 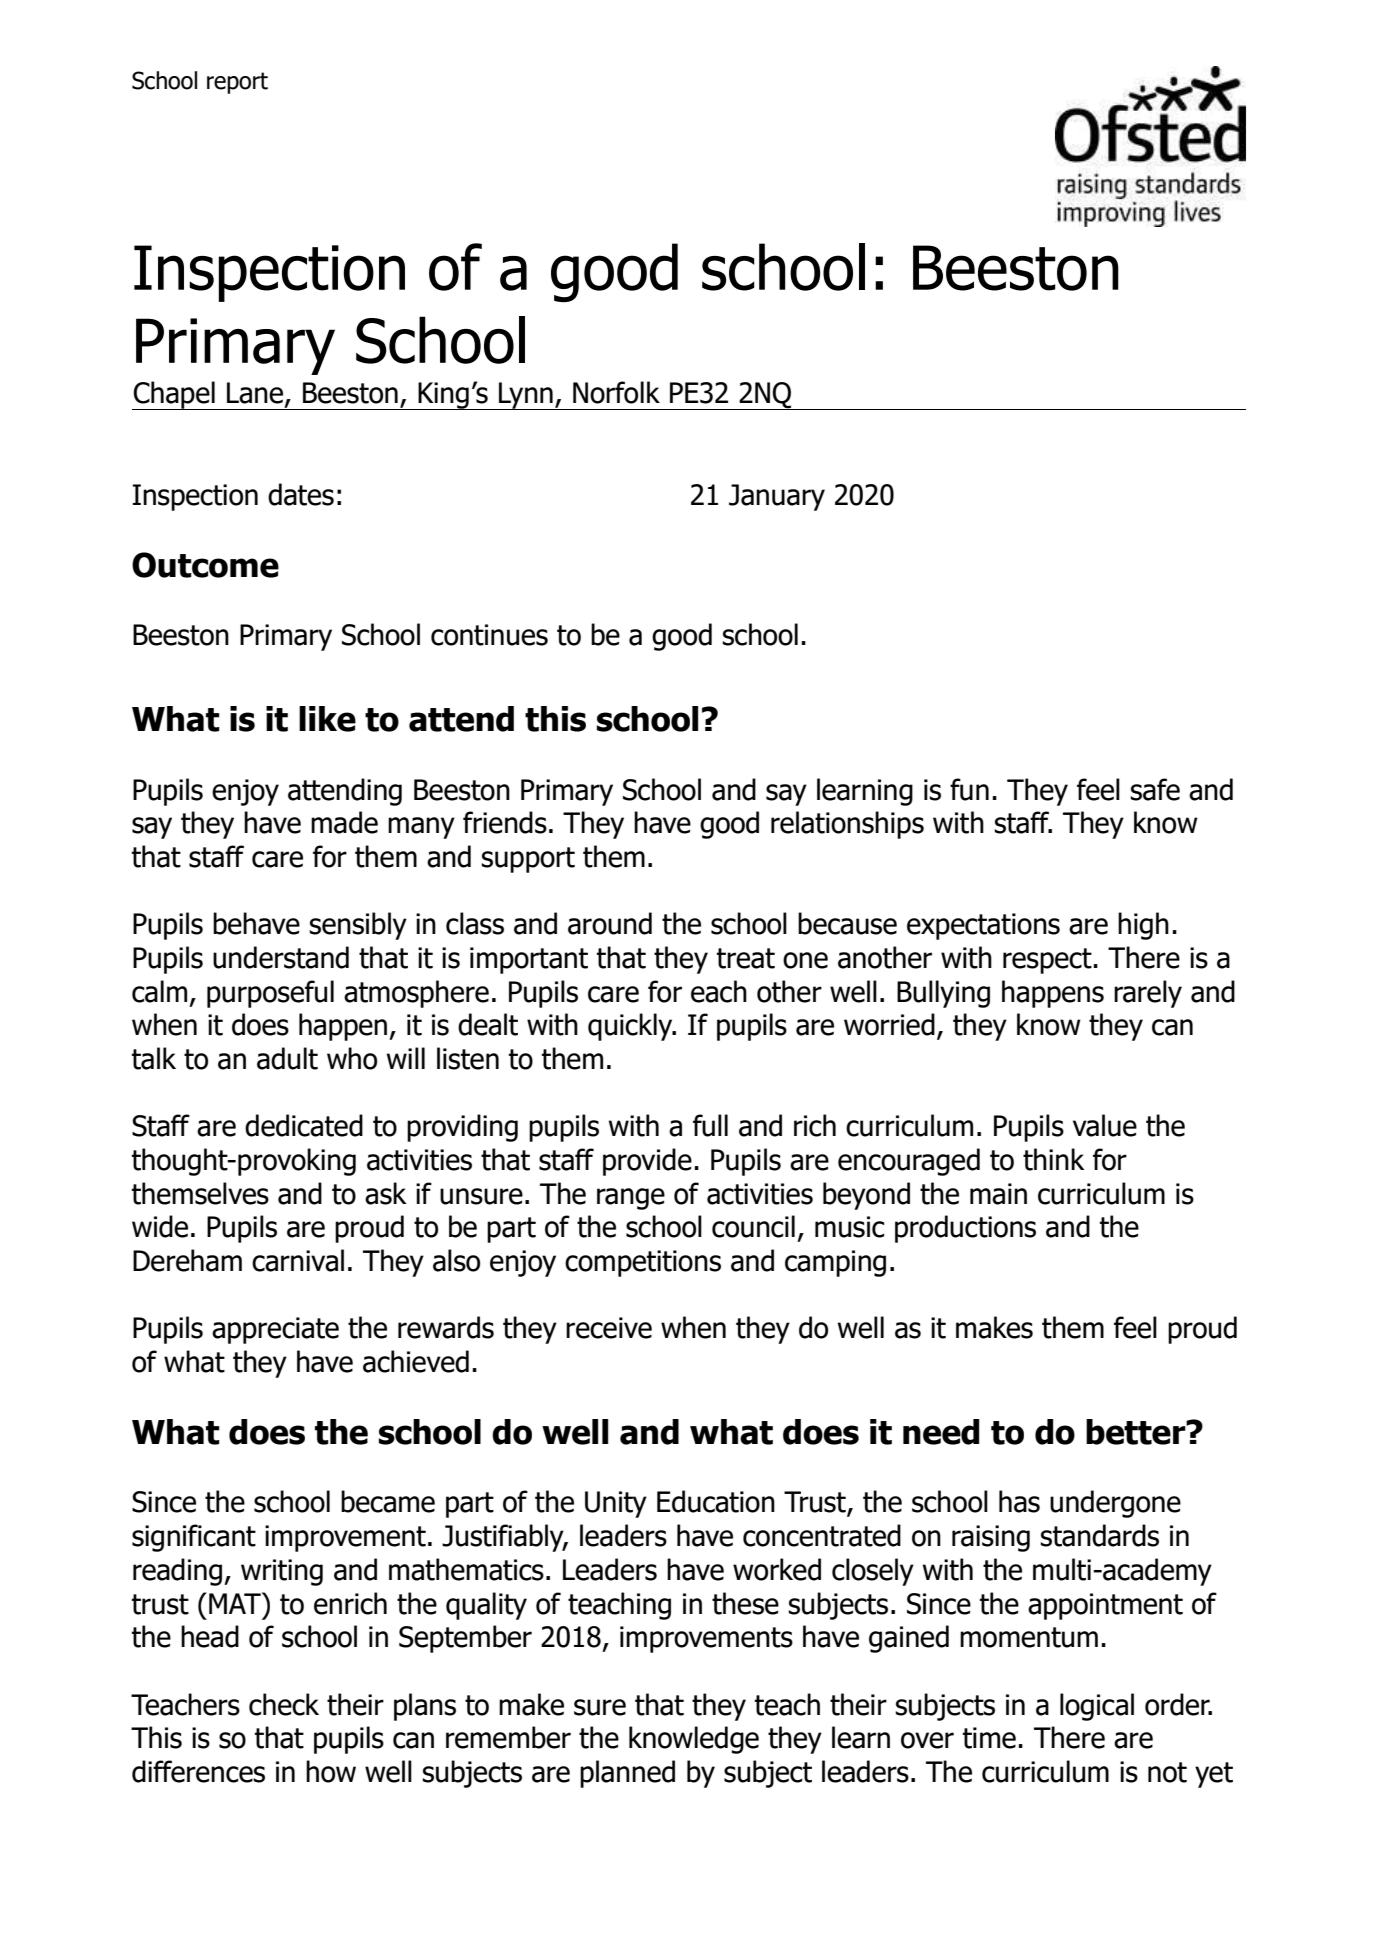 I want to click on check, so click(x=284, y=1704).
